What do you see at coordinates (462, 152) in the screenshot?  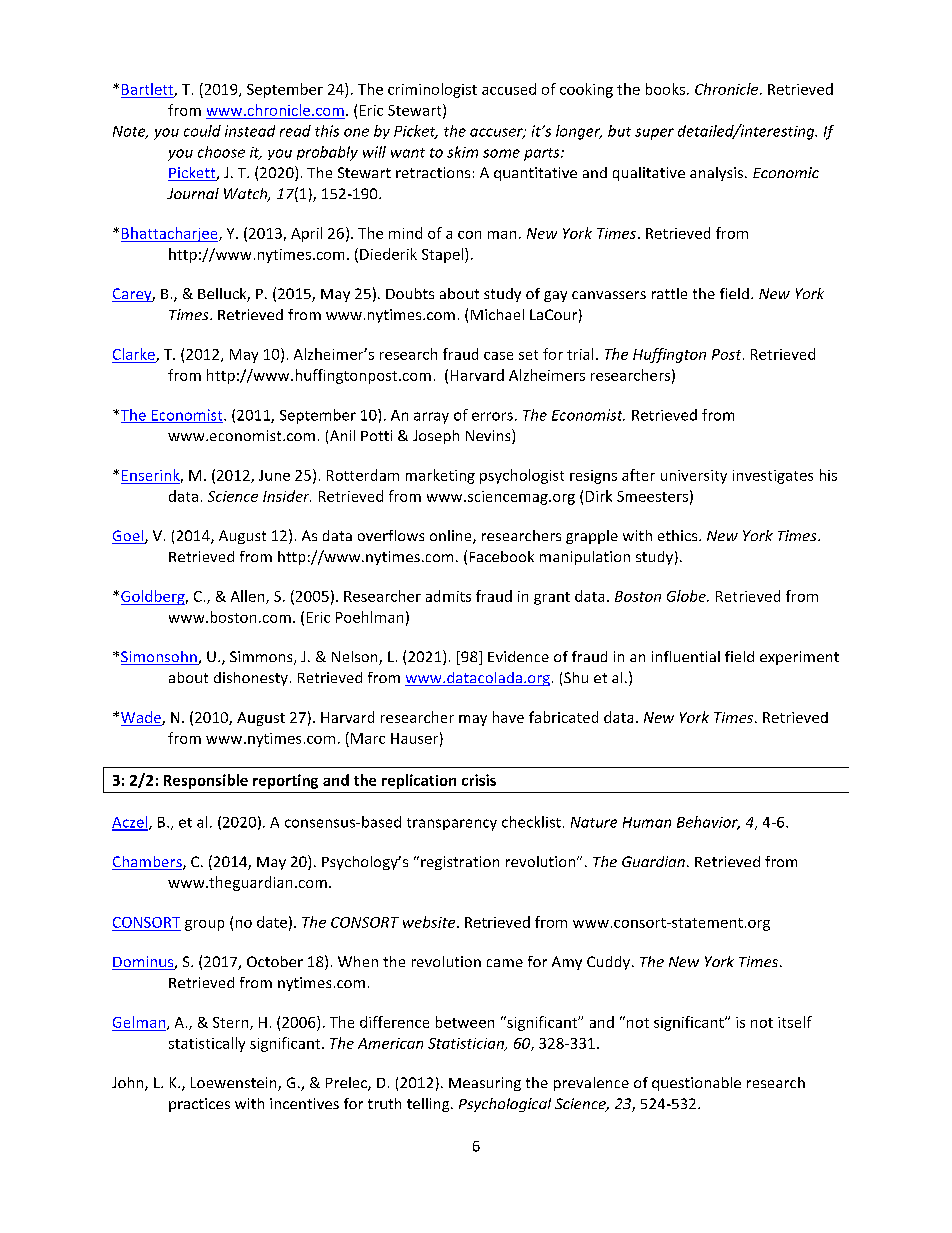 I see `skim` at bounding box center [462, 152].
